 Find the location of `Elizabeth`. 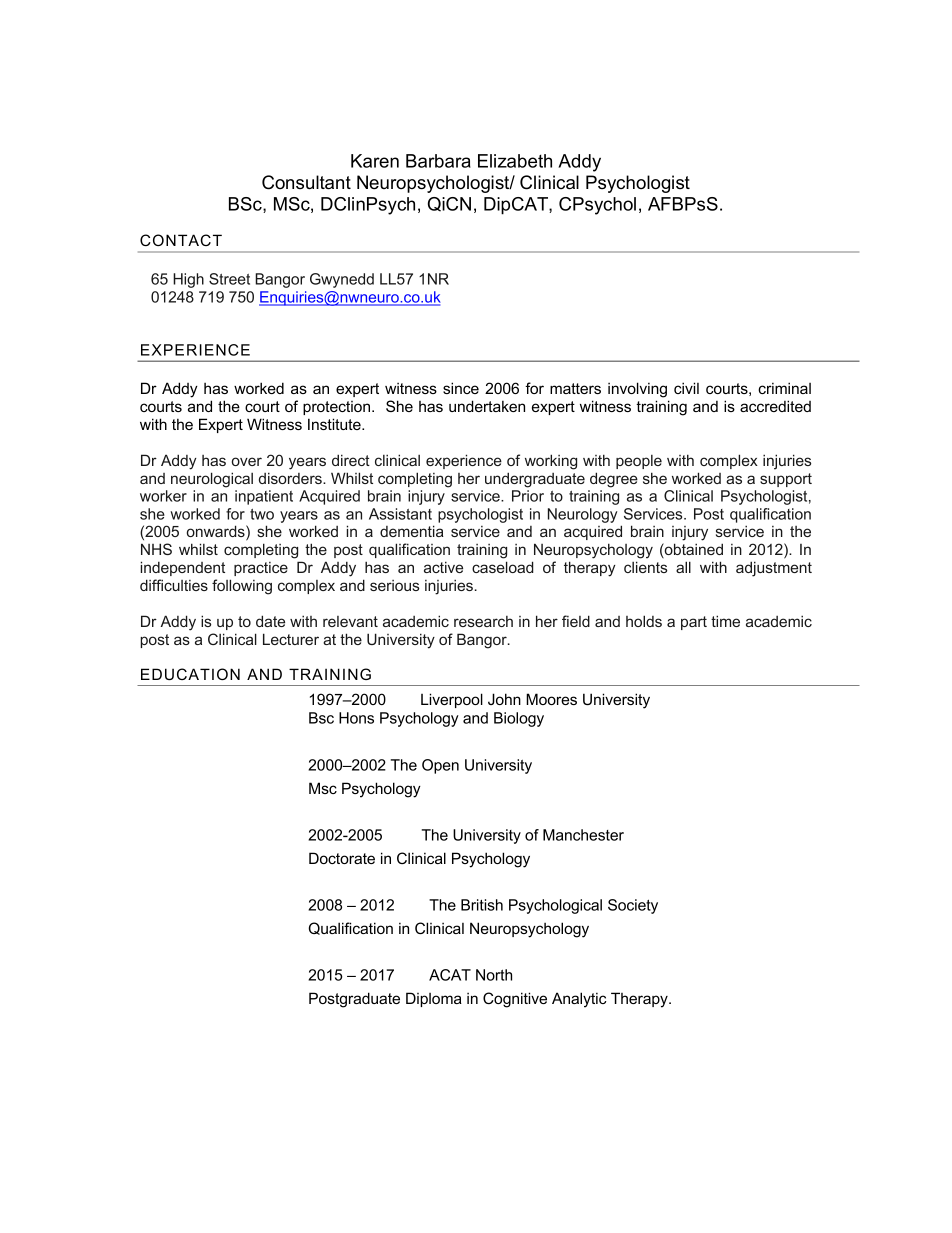

Elizabeth is located at coordinates (515, 161).
